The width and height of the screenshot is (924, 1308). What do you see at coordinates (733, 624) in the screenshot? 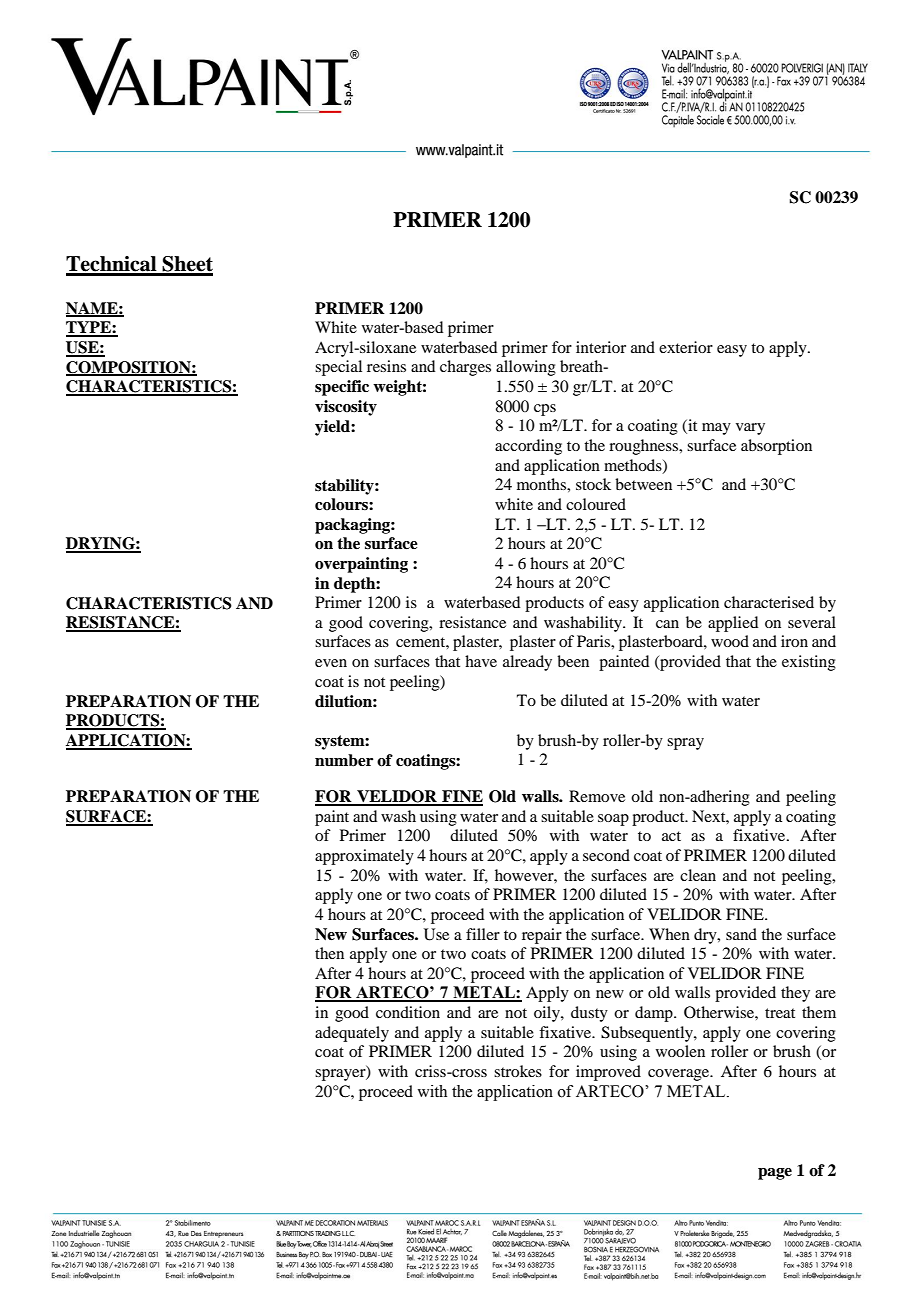
I see `applied` at bounding box center [733, 624].
